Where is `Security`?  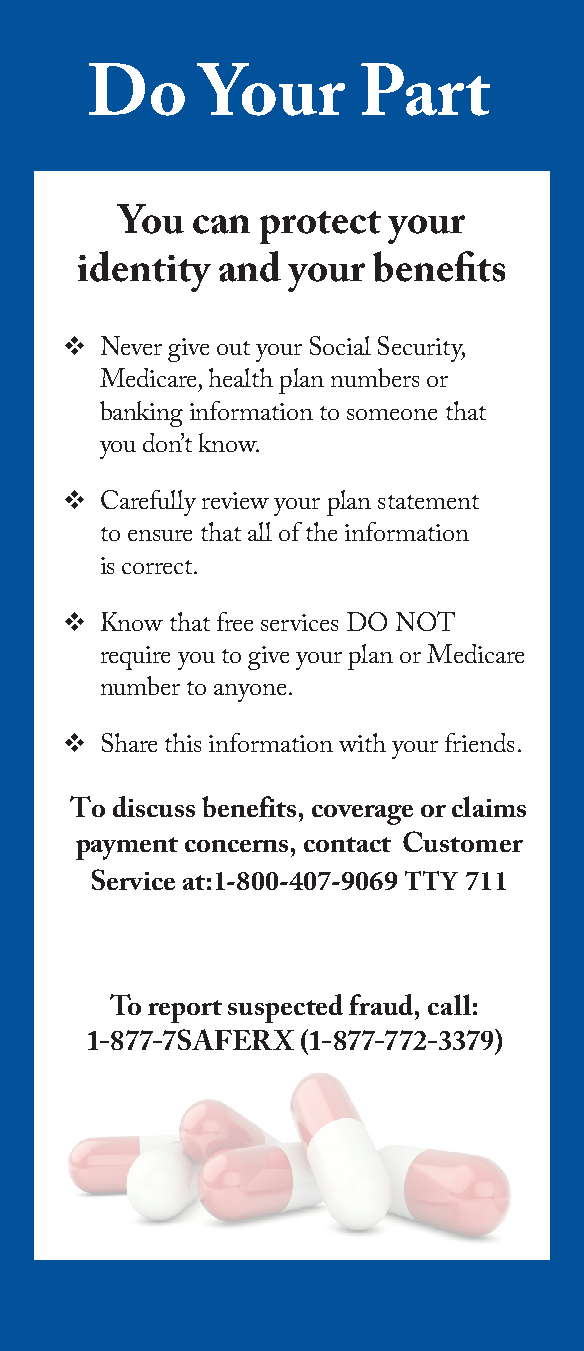
Security is located at coordinates (421, 349).
